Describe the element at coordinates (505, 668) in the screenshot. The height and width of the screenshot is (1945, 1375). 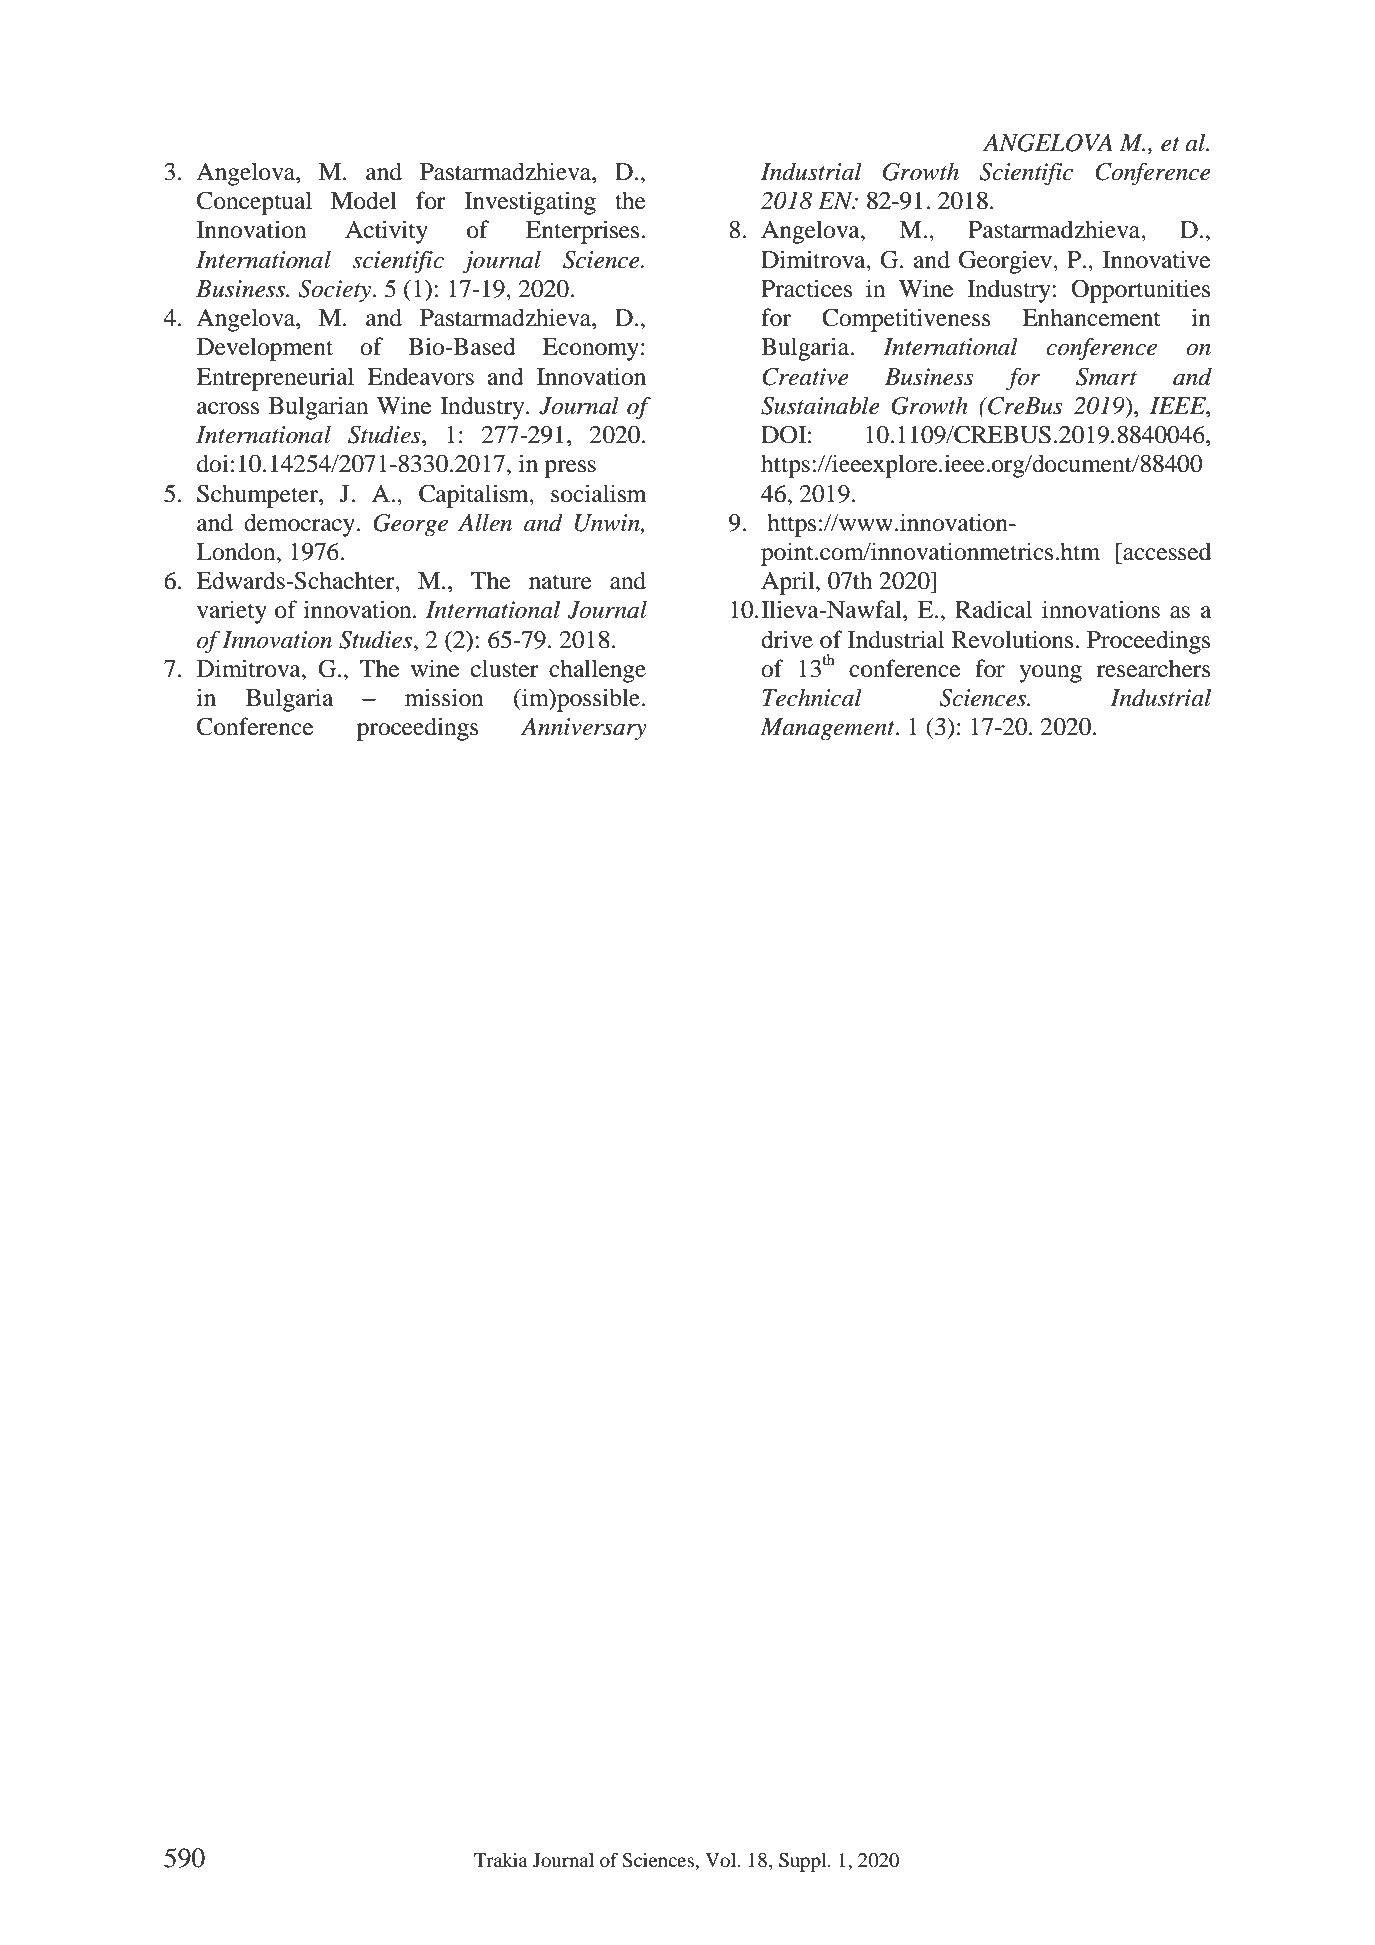
I see `cluster` at that location.
